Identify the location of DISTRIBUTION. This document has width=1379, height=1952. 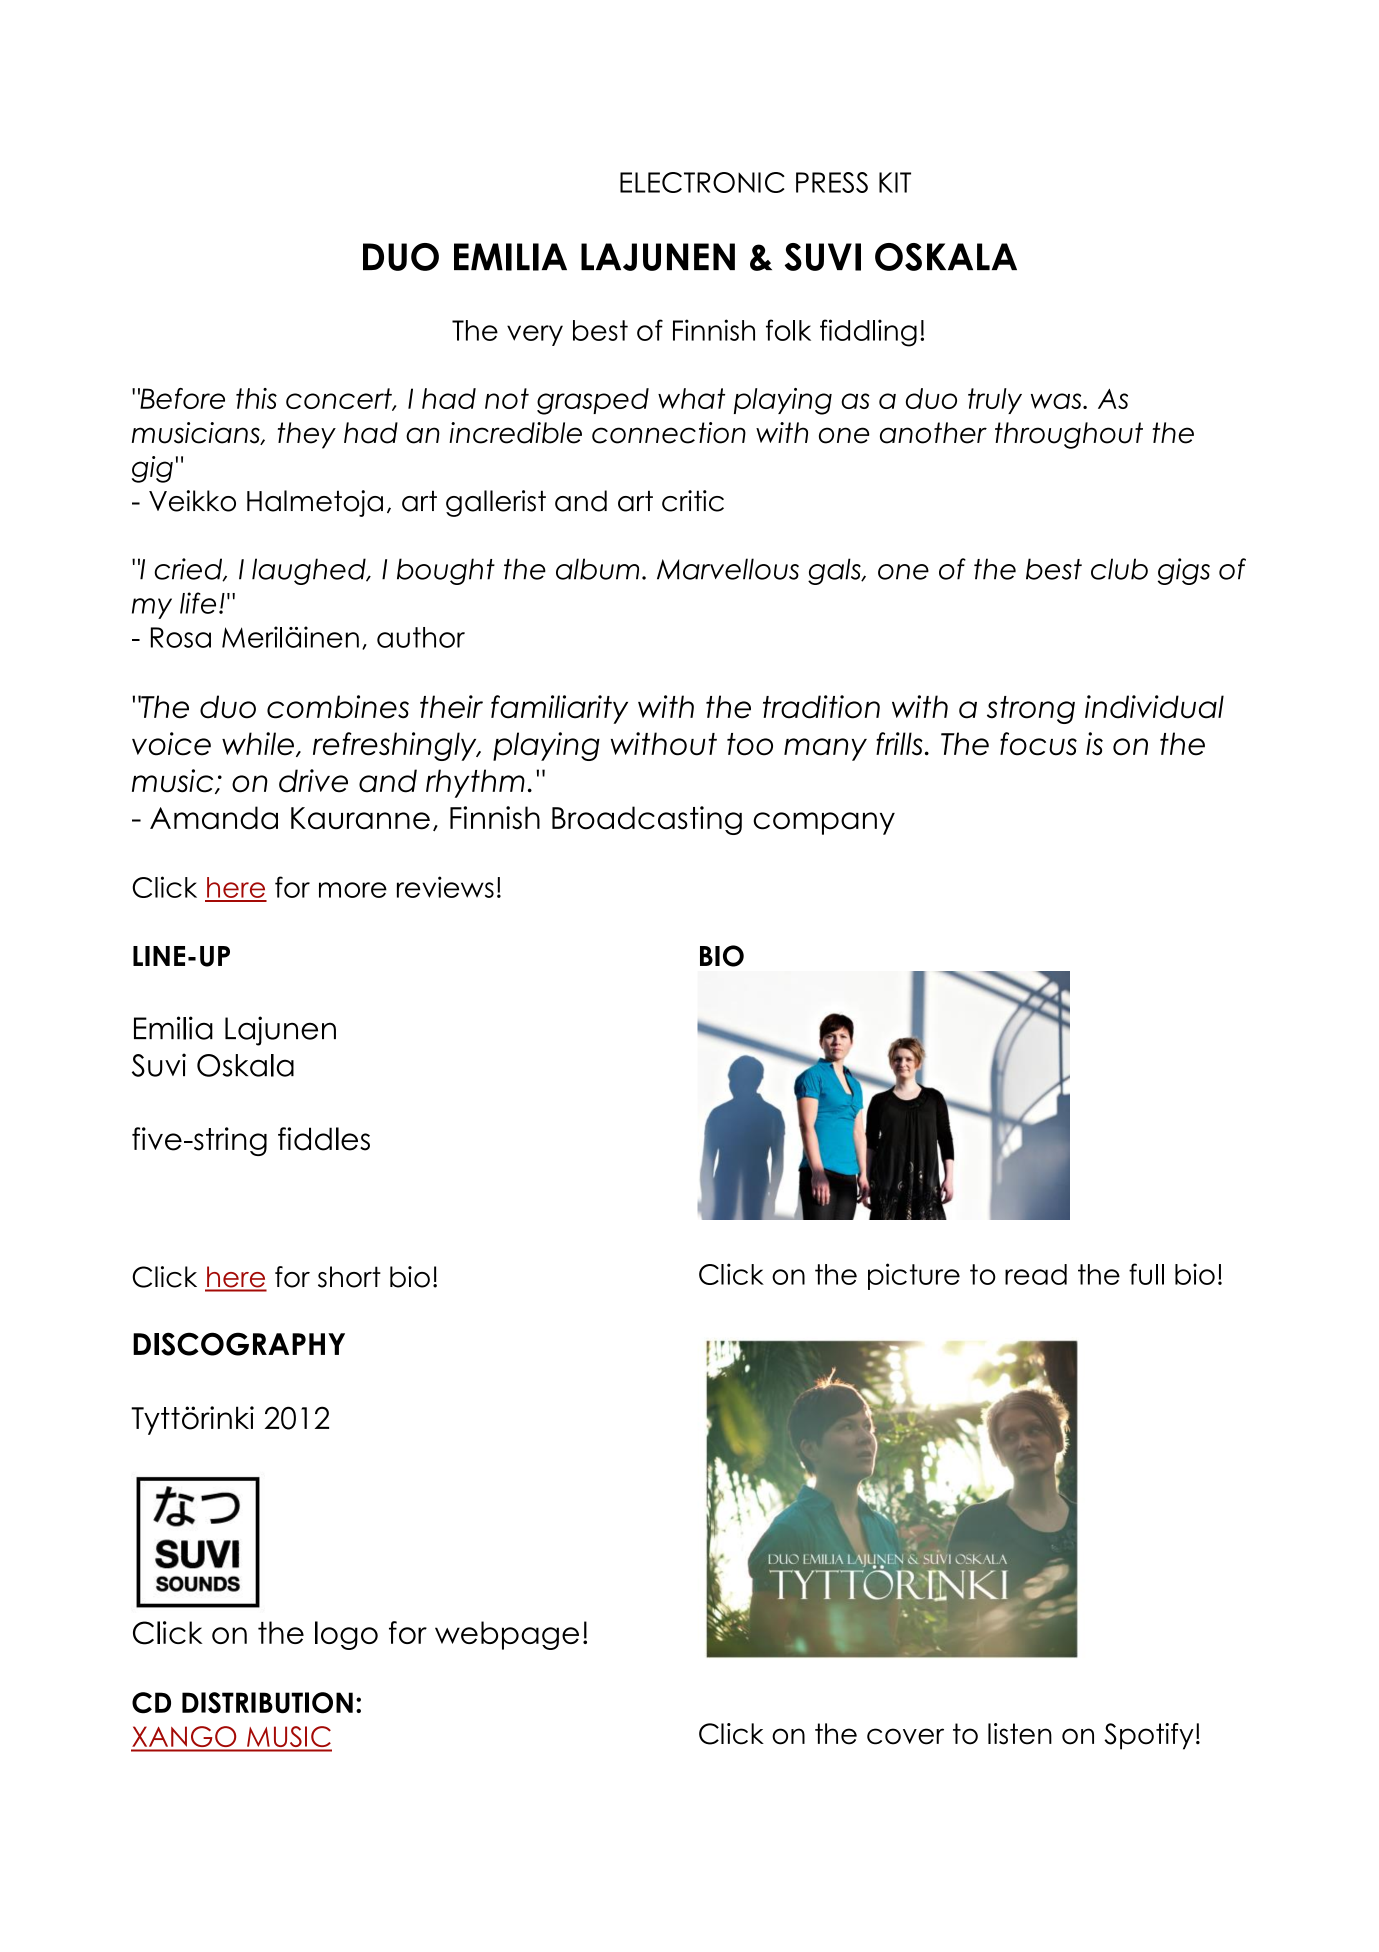
(267, 1703).
